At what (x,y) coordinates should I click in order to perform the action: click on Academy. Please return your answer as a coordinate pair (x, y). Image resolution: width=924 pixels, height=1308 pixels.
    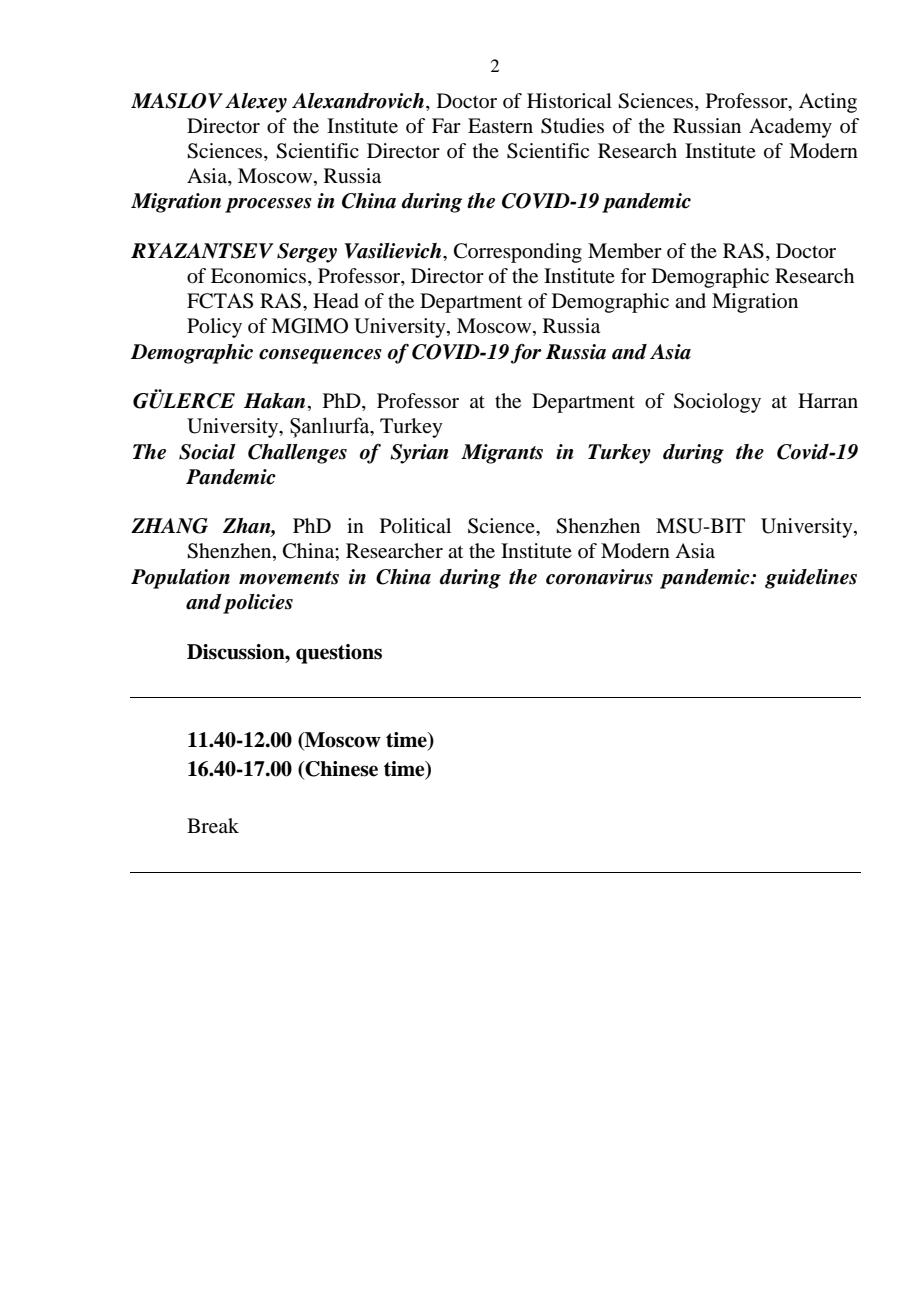
    Looking at the image, I should click on (790, 128).
